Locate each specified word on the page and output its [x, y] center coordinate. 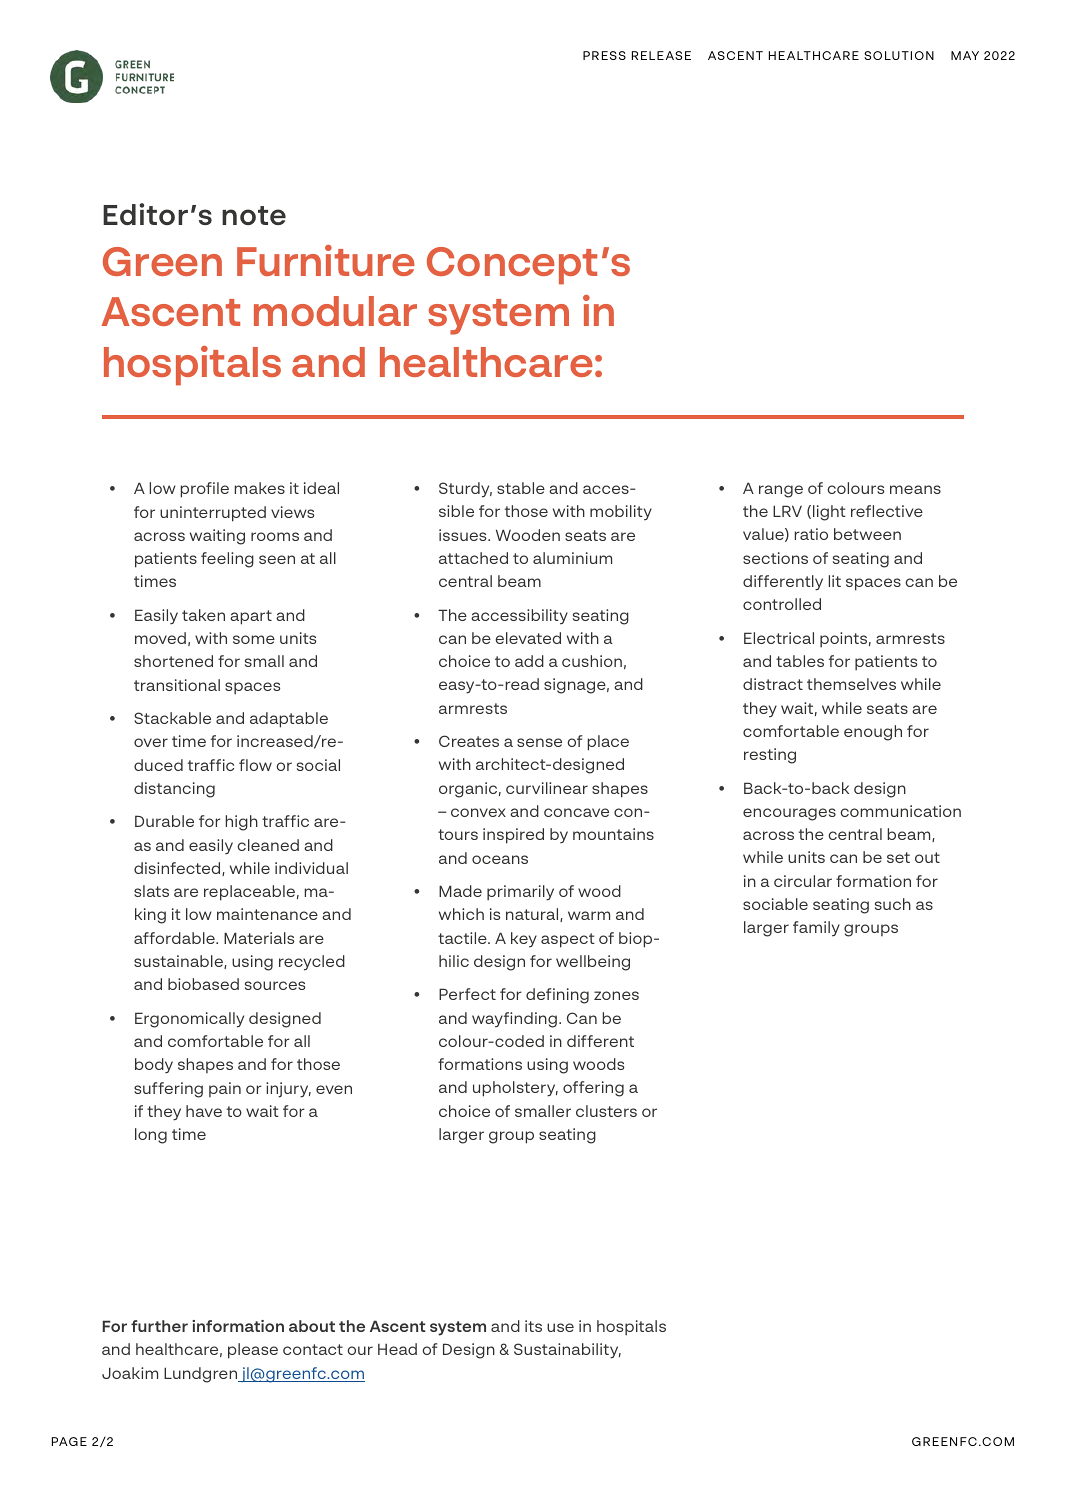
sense [539, 742]
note [254, 215]
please [253, 1351]
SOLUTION [899, 55]
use [560, 1327]
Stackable [172, 718]
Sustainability [567, 1351]
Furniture [326, 260]
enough [873, 733]
